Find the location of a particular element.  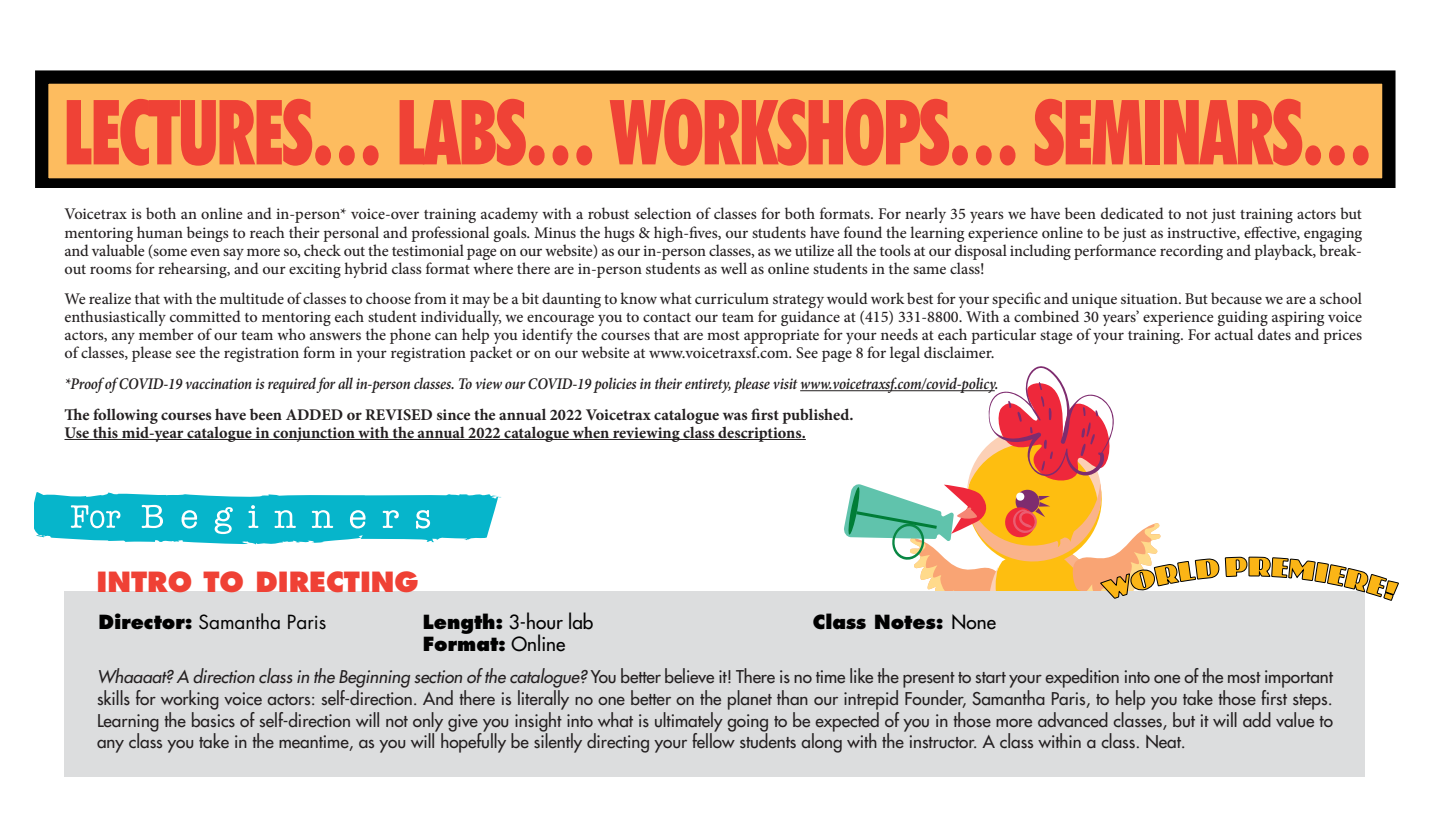

descriptions is located at coordinates (760, 434).
